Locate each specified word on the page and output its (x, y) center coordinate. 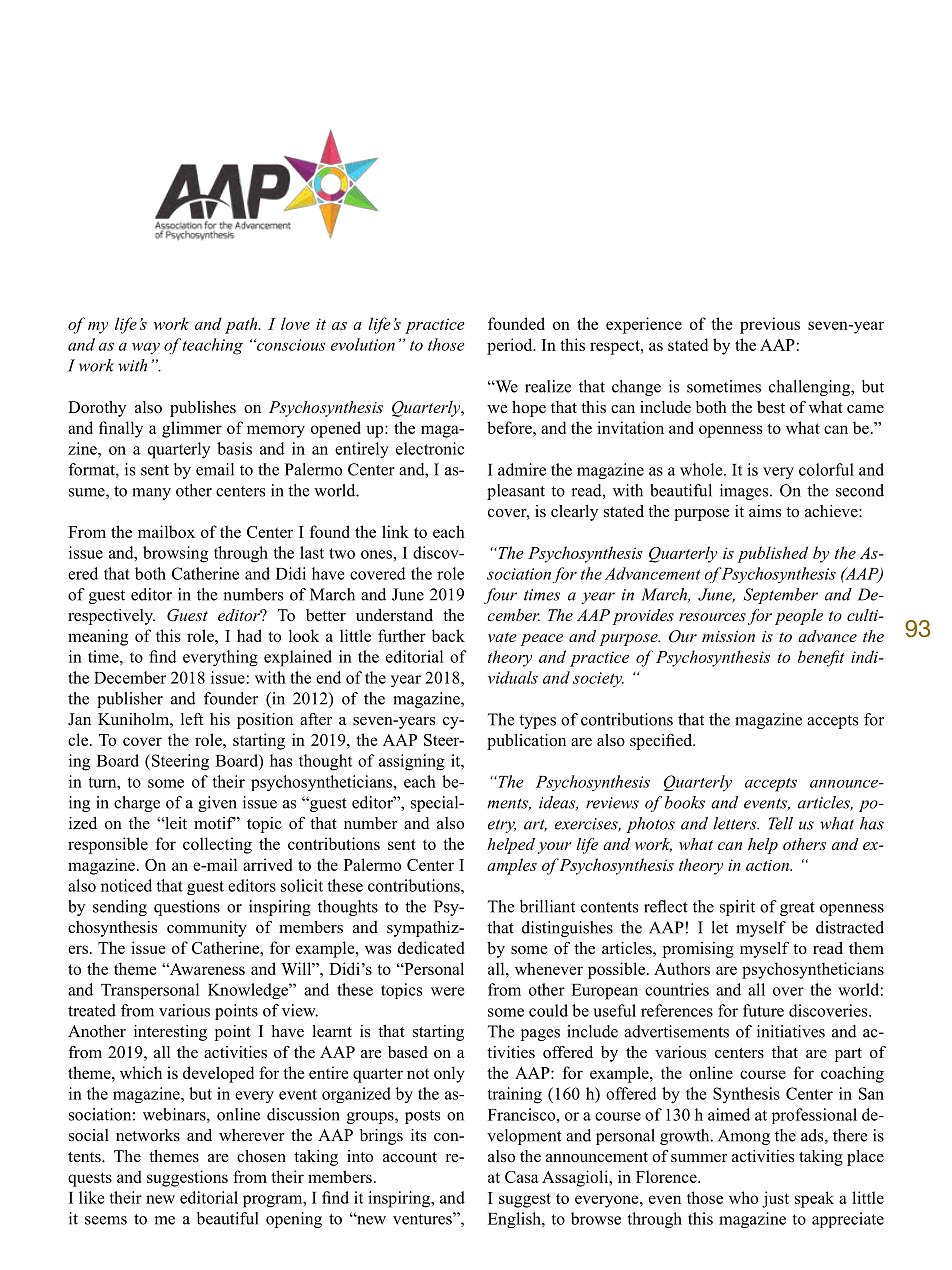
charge (137, 804)
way (146, 348)
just (775, 1199)
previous (770, 325)
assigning (412, 762)
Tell (781, 823)
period (511, 346)
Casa (522, 1177)
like (91, 1197)
